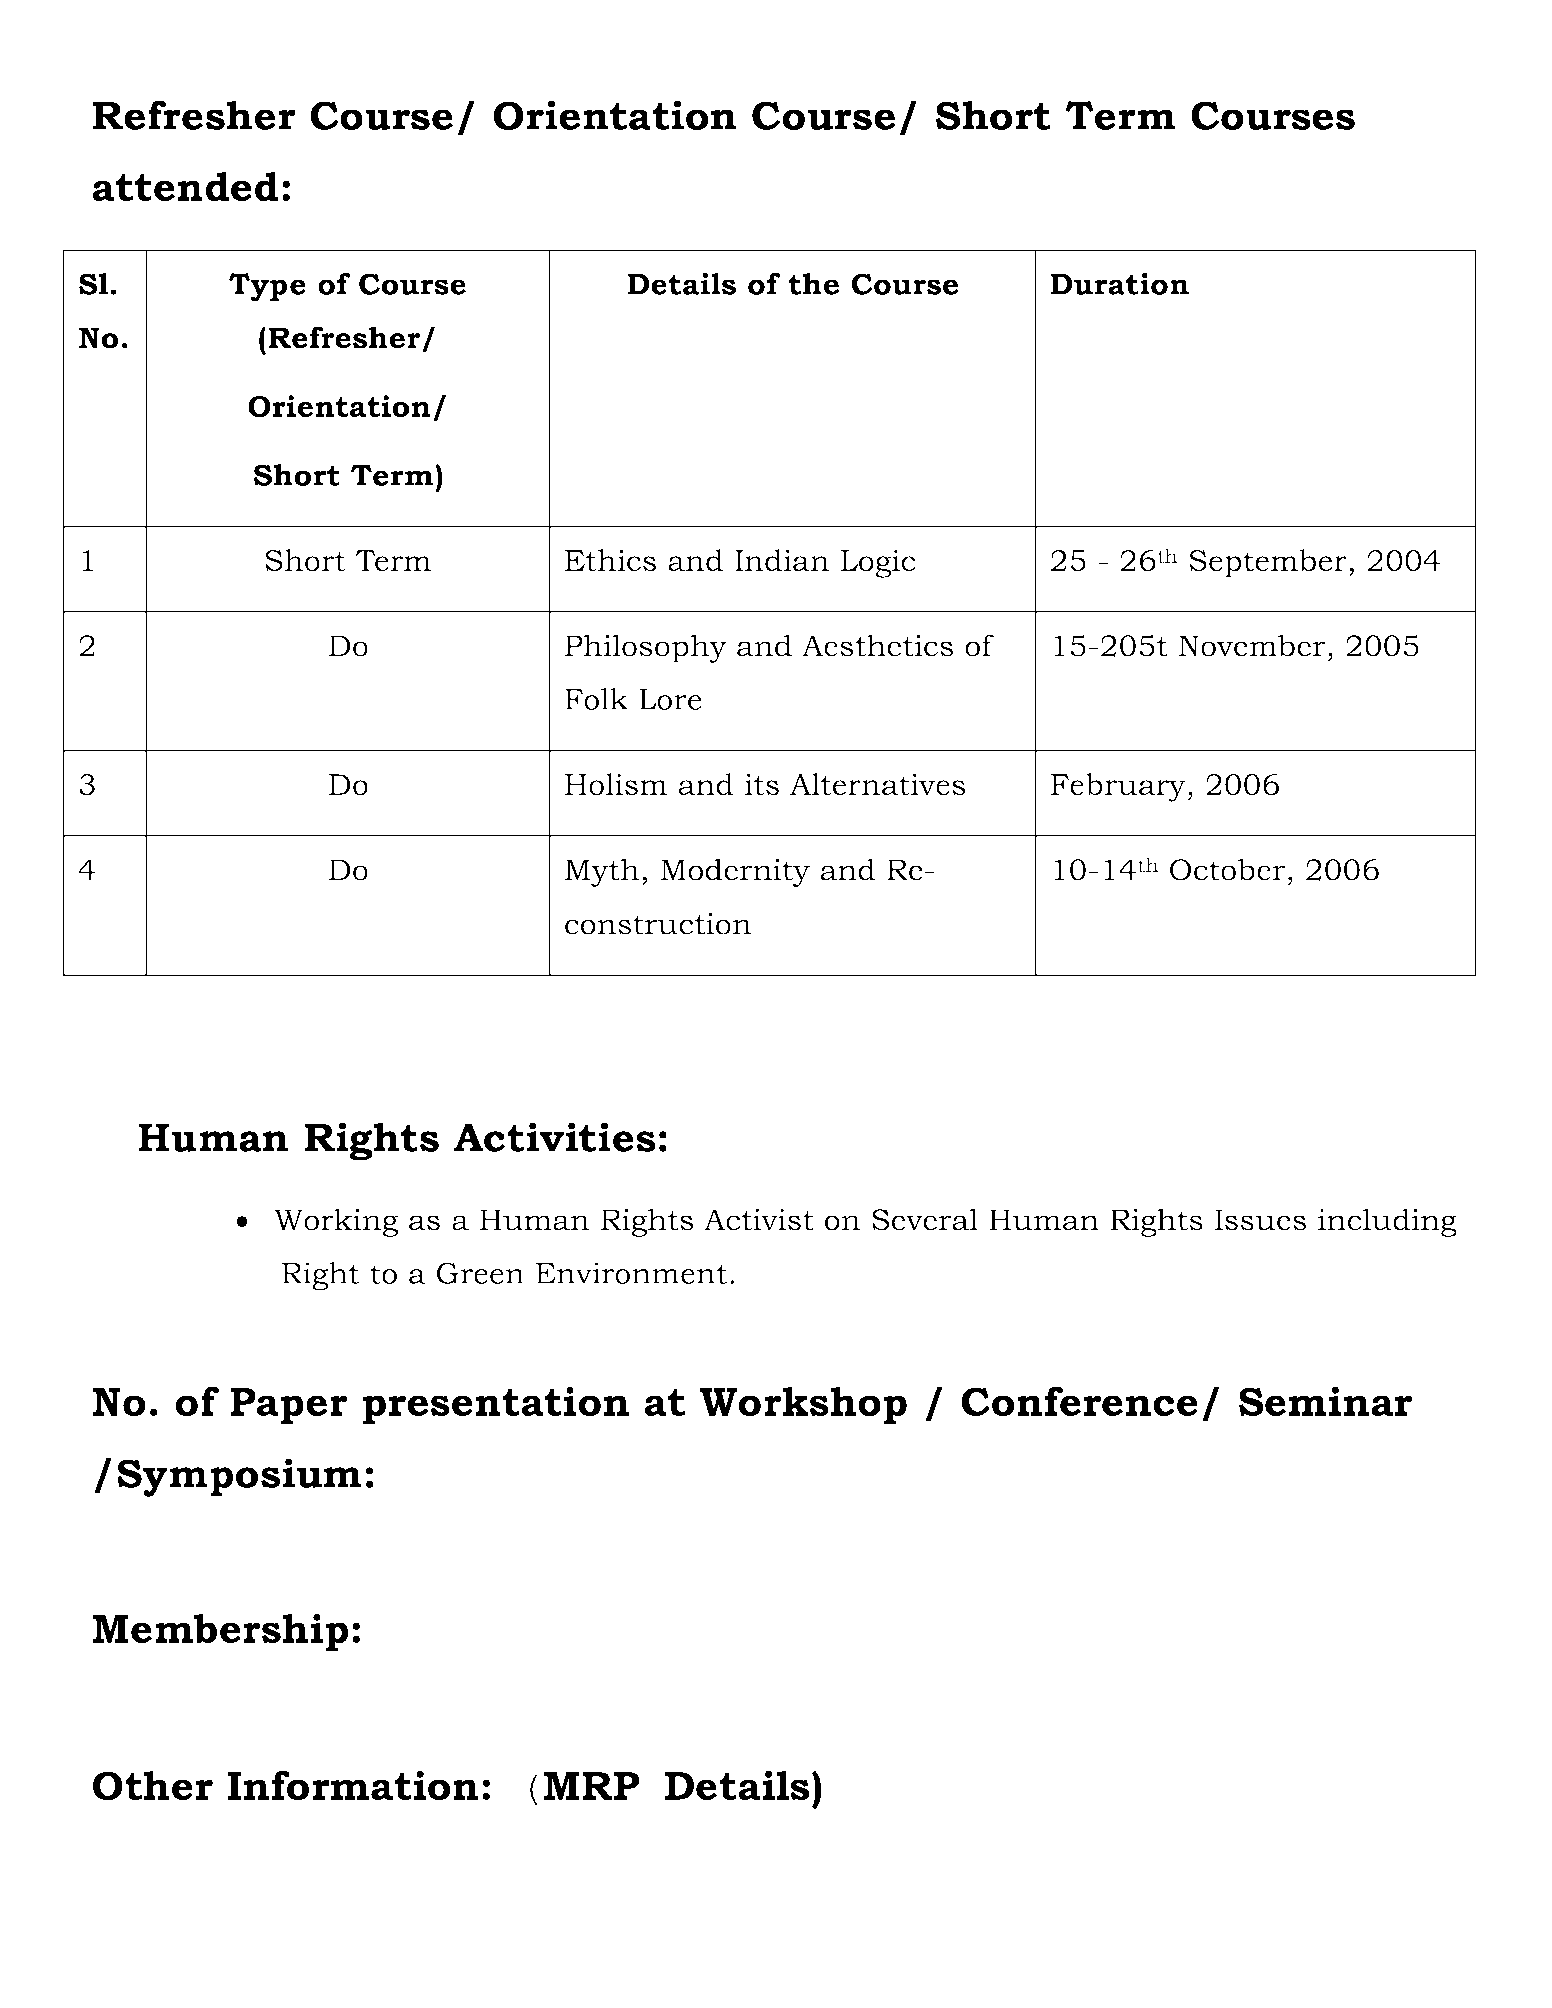  I want to click on Information, so click(353, 1785).
